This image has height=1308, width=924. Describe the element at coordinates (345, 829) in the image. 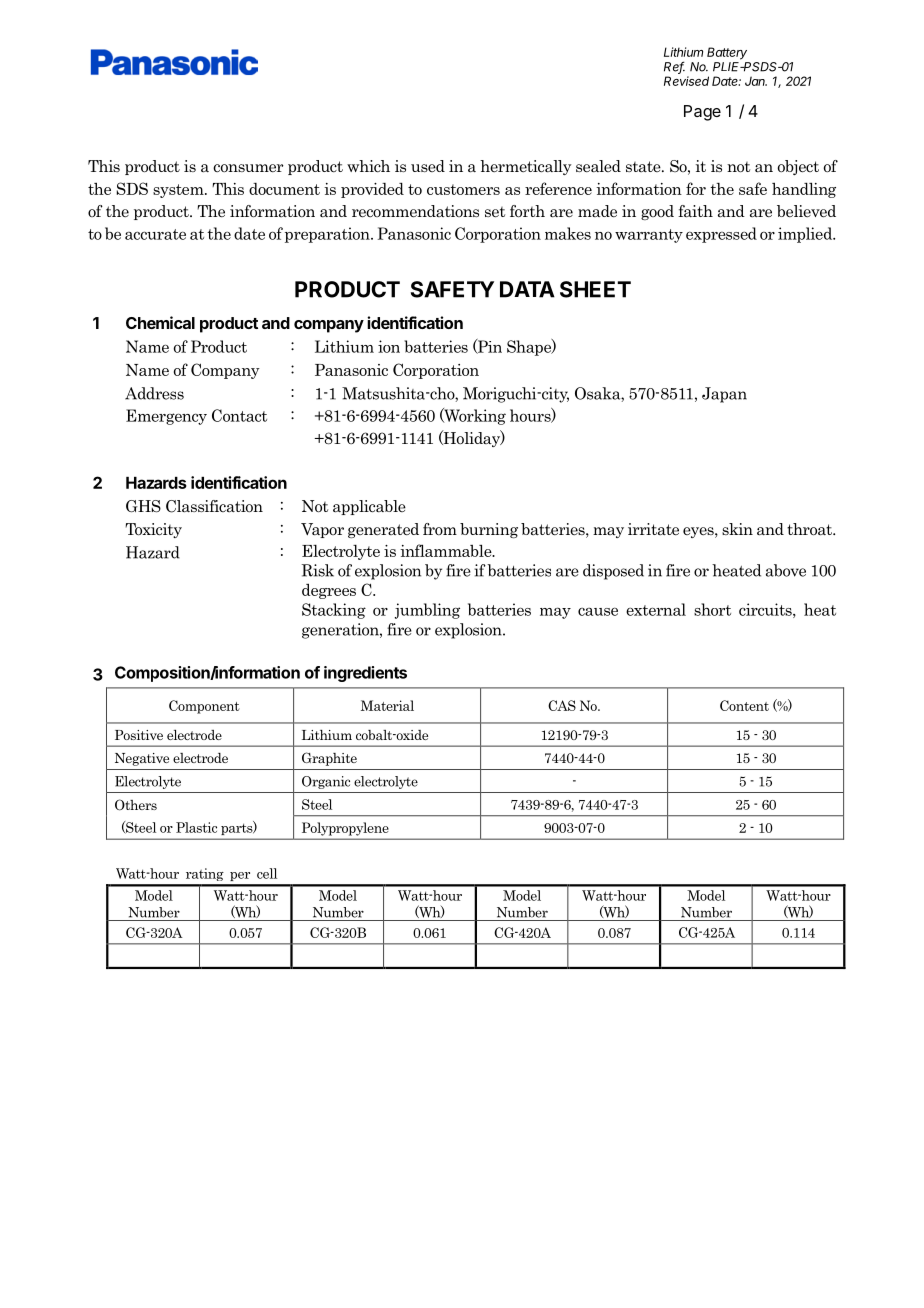

I see `Polypropylene` at that location.
